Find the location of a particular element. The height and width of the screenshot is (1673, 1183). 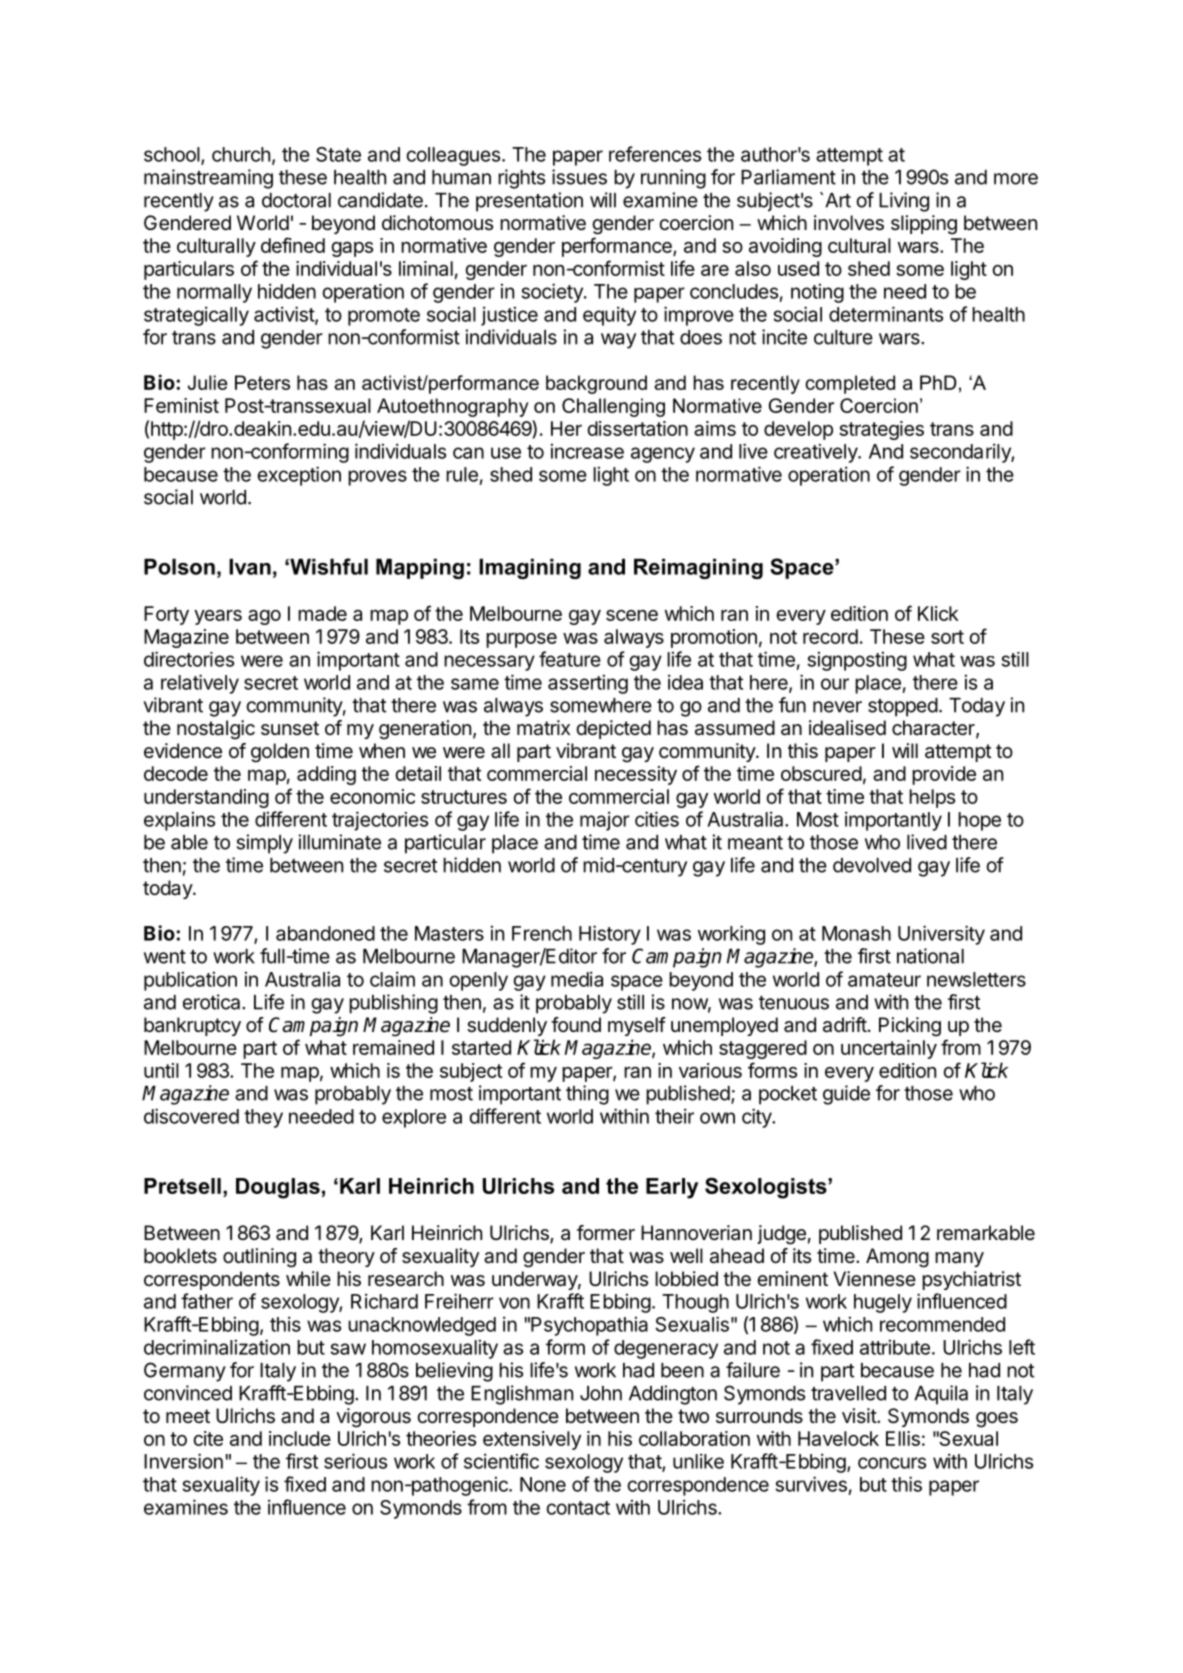

None is located at coordinates (543, 1484).
